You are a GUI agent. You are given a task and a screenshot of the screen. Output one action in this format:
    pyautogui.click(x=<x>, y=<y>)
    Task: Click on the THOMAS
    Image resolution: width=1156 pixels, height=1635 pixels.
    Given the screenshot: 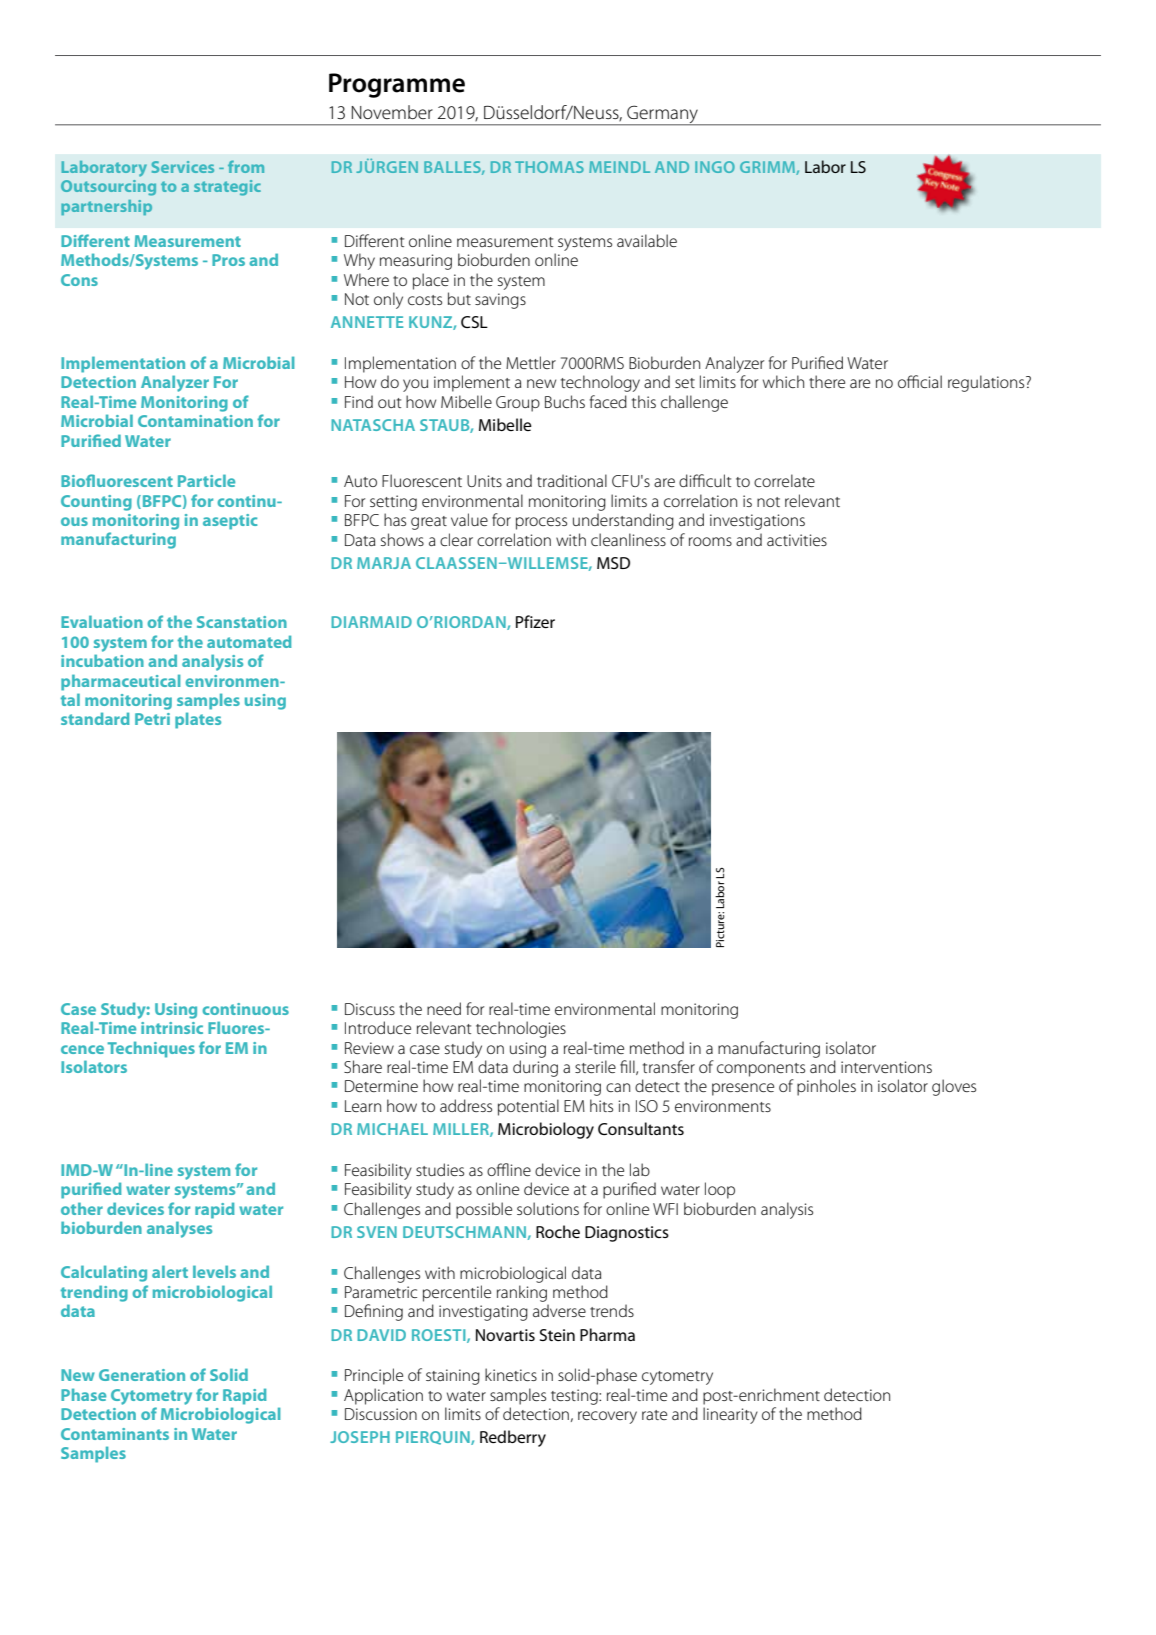 What is the action you would take?
    pyautogui.click(x=549, y=167)
